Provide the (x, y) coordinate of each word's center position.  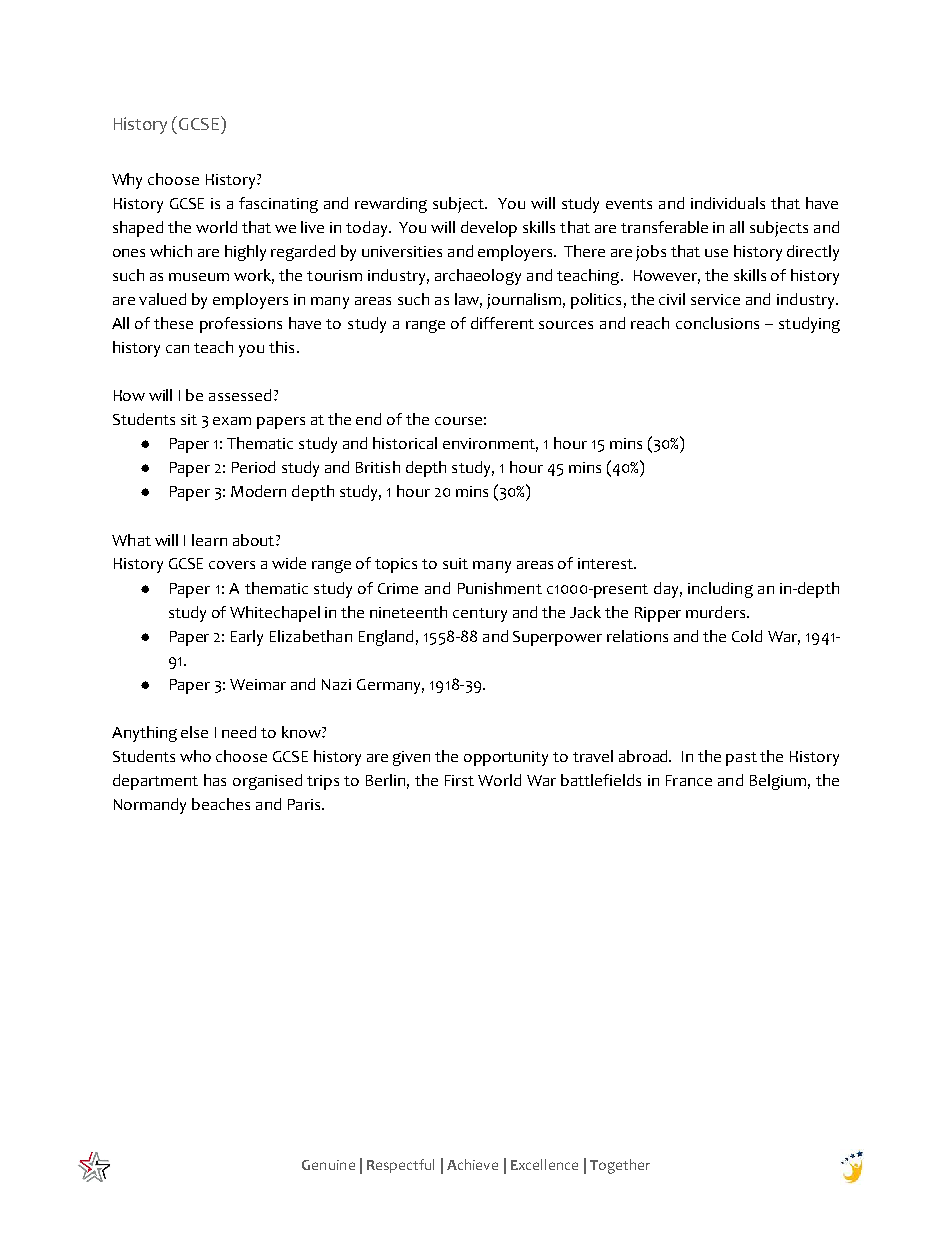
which (171, 251)
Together (620, 1166)
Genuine (328, 1165)
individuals (728, 203)
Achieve (472, 1164)
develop (489, 229)
